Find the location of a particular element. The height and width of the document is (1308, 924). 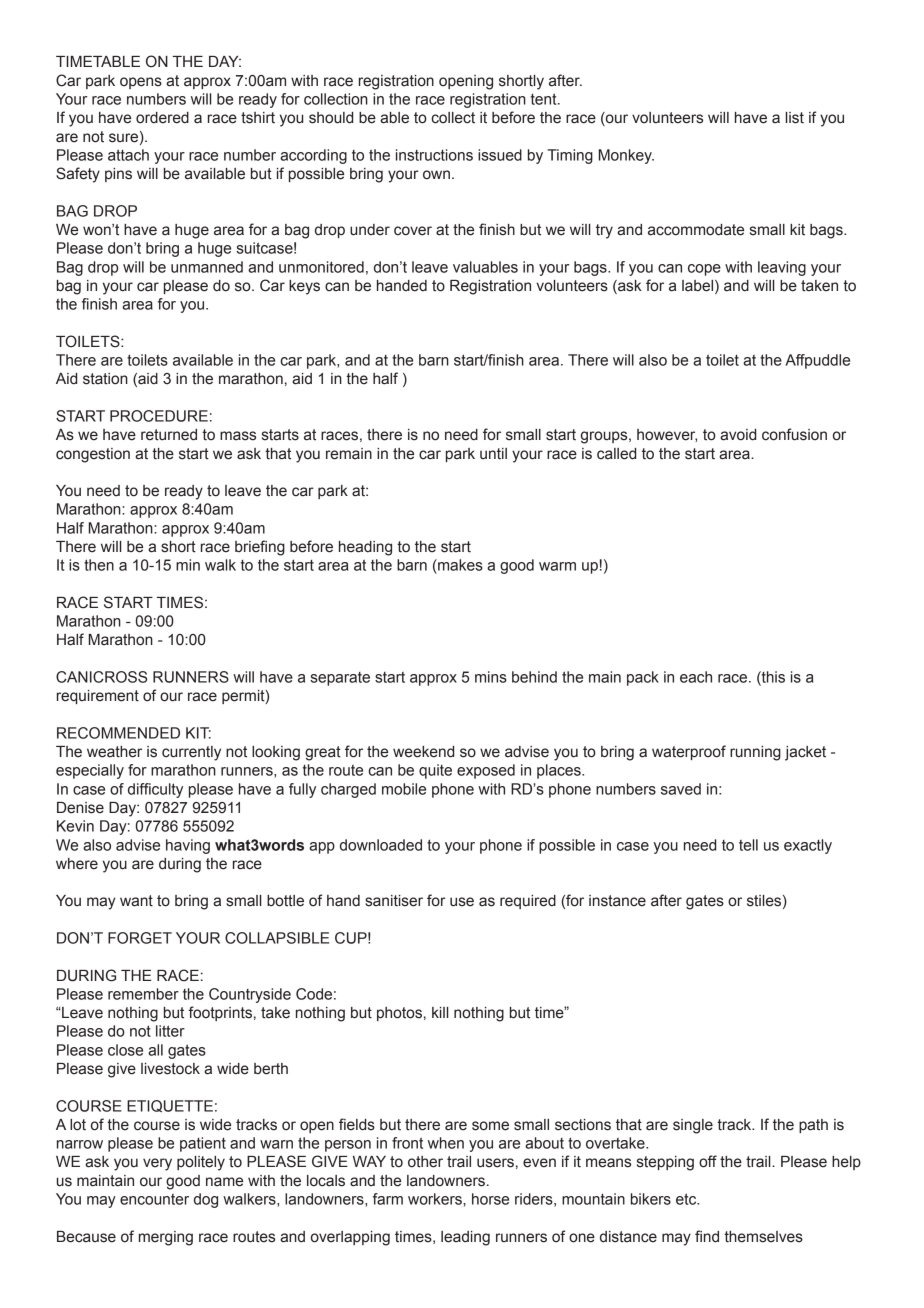

list is located at coordinates (795, 118).
